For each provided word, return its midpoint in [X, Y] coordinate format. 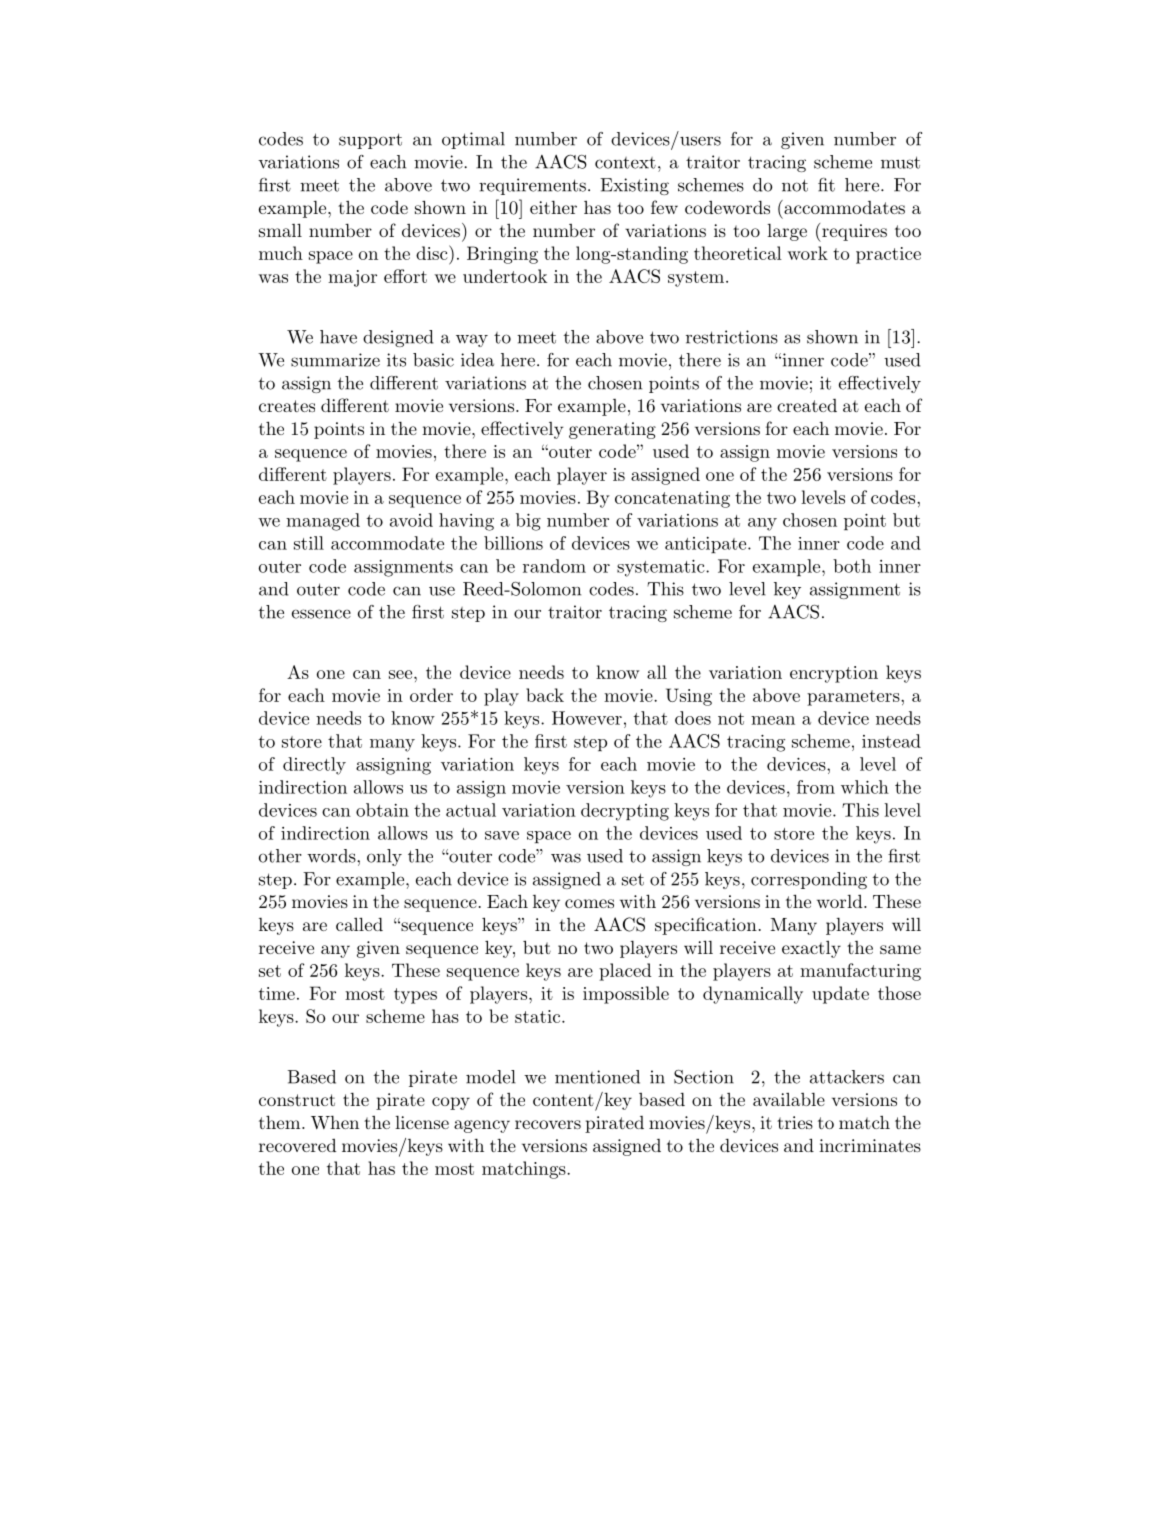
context [625, 163]
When [335, 1122]
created [807, 405]
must [900, 162]
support [370, 141]
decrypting [625, 812]
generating [612, 430]
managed [323, 522]
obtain [382, 810]
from [816, 787]
